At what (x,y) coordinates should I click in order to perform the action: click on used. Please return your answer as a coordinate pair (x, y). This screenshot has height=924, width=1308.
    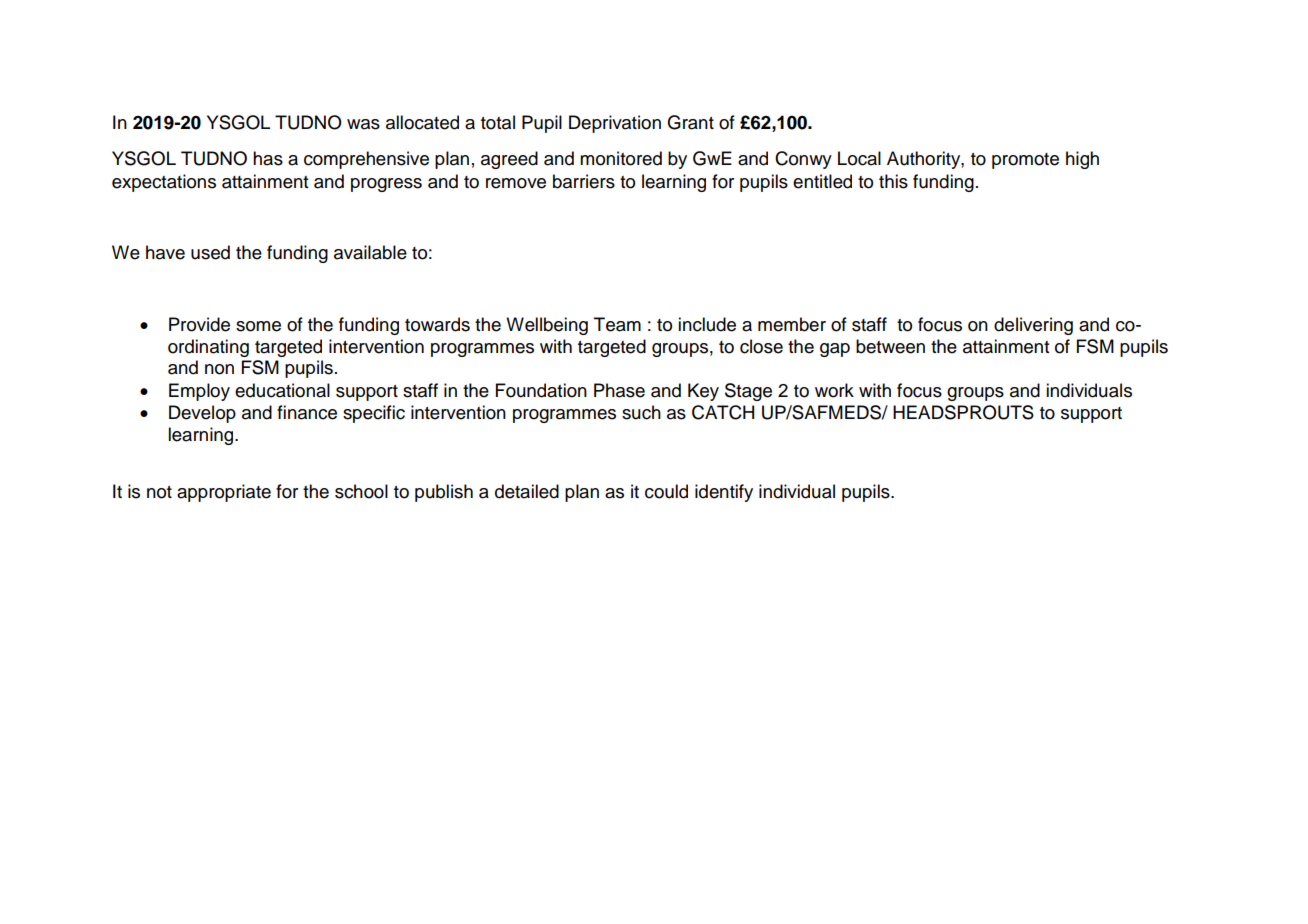
    Looking at the image, I should click on (210, 252).
